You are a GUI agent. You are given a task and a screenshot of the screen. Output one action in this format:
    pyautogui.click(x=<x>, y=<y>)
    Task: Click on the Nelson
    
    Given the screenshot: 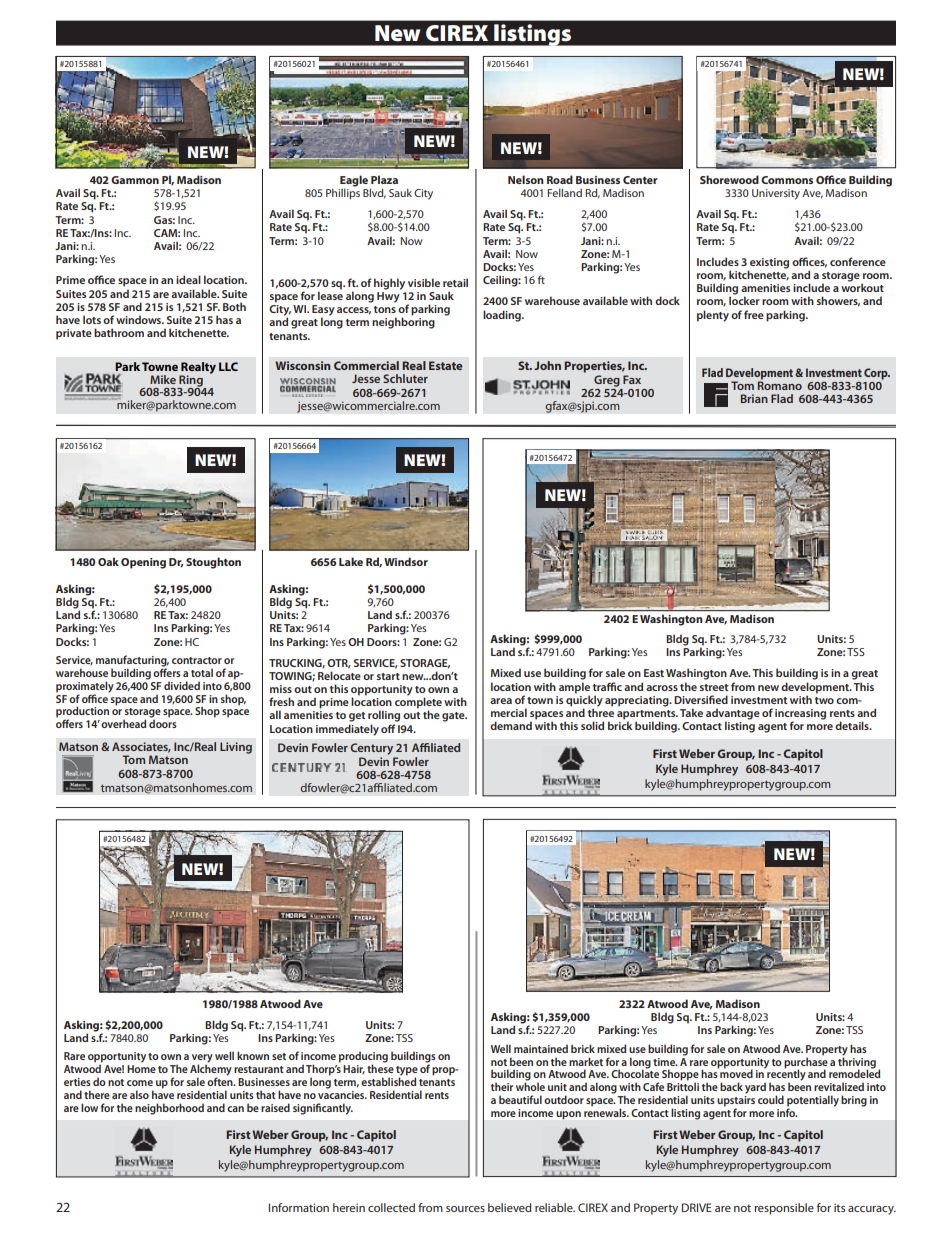 What is the action you would take?
    pyautogui.click(x=526, y=179)
